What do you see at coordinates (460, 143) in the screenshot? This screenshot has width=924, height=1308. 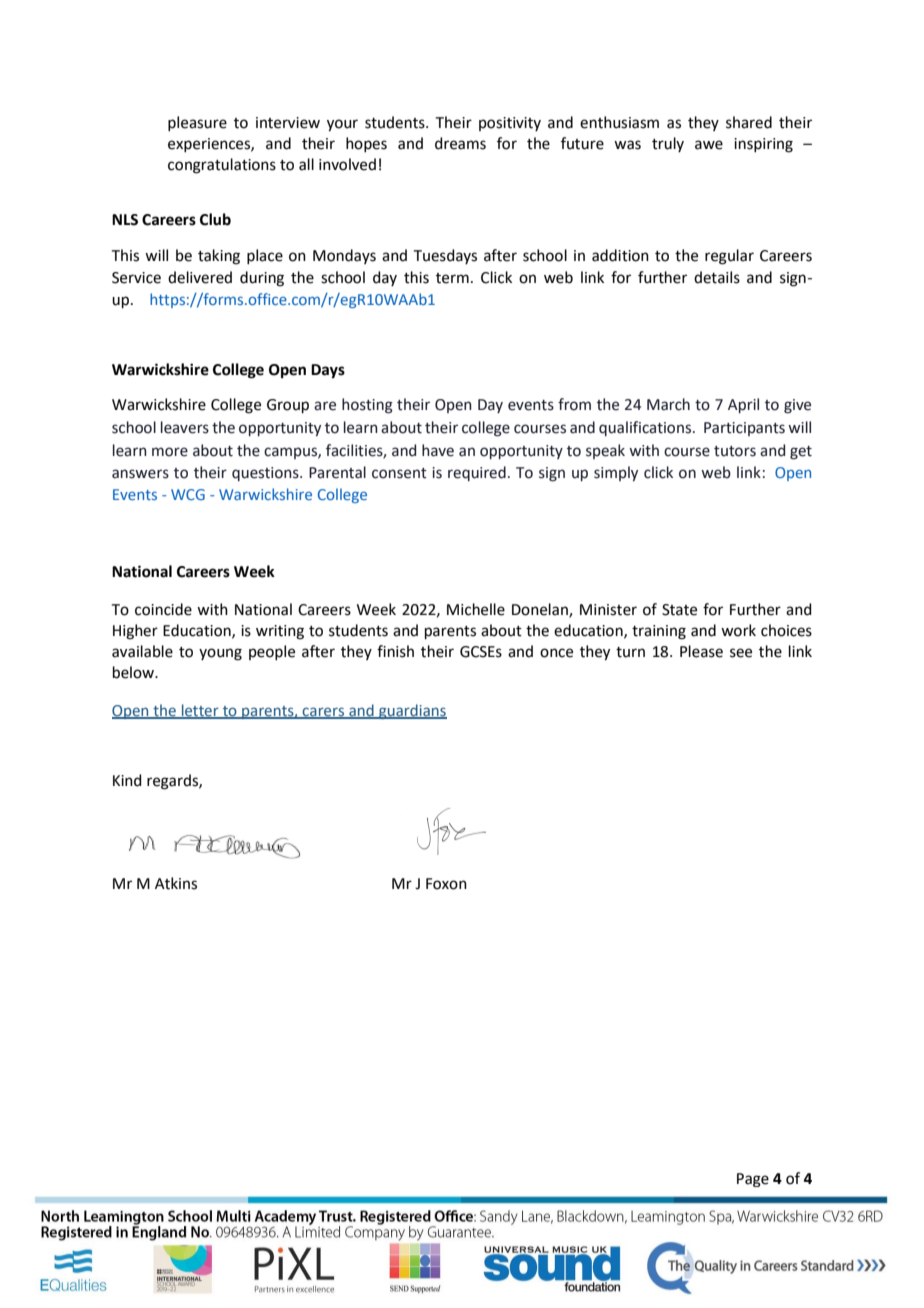 I see `dreams` at bounding box center [460, 143].
